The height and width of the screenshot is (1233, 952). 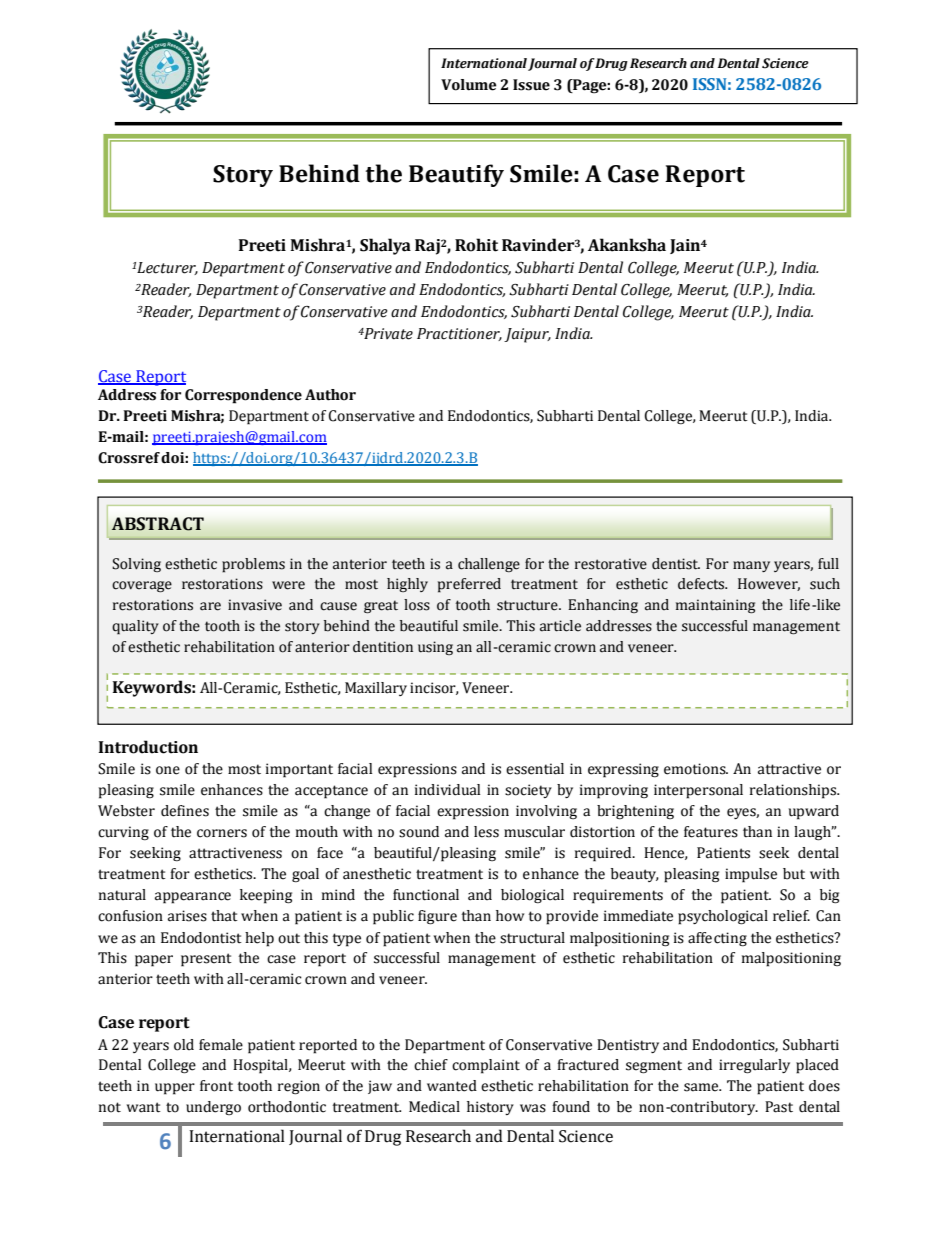 What do you see at coordinates (751, 566) in the screenshot?
I see `many` at bounding box center [751, 566].
